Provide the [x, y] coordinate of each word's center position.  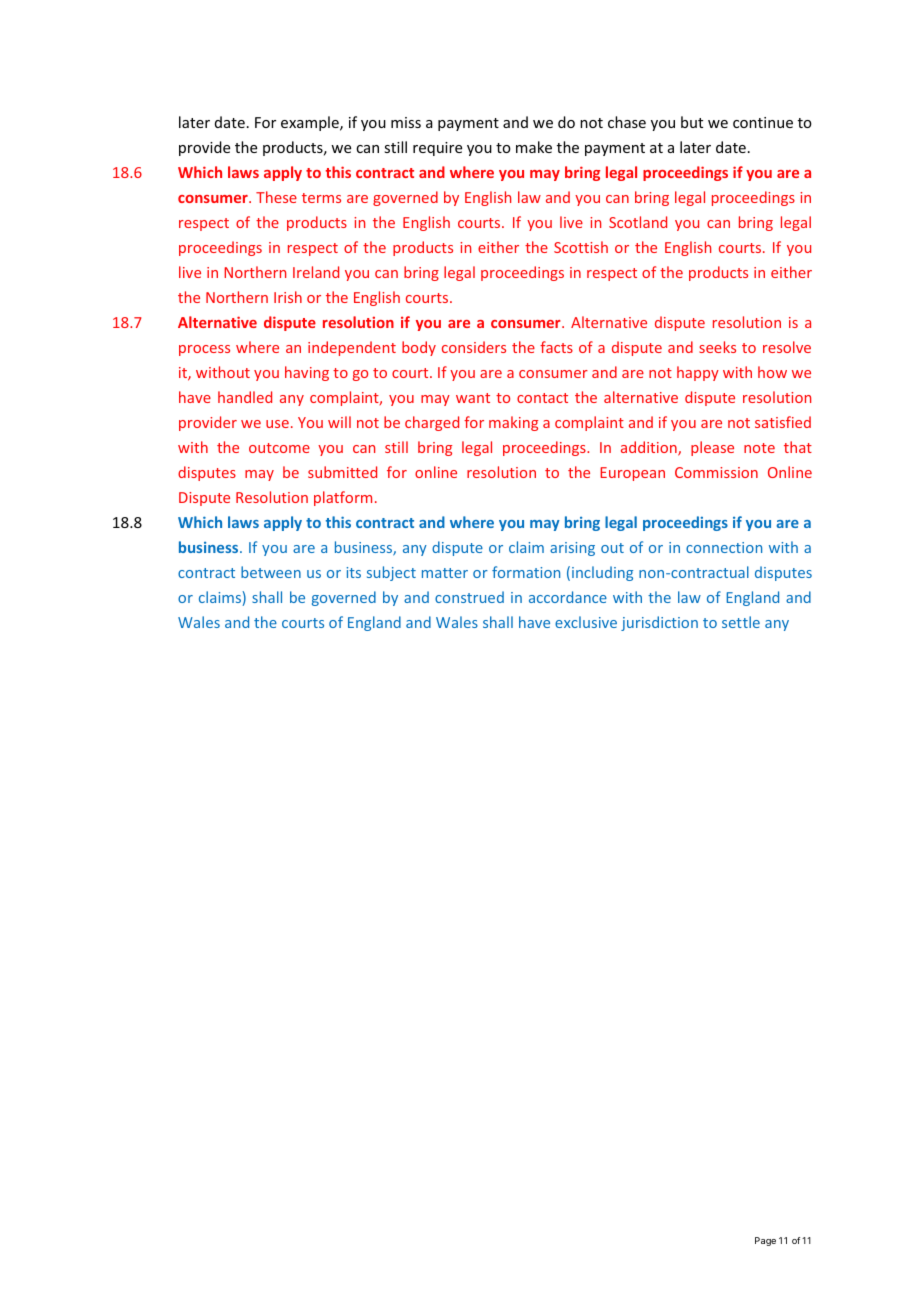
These [276, 197]
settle [741, 622]
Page [765, 1241]
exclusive [586, 622]
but [692, 122]
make [534, 147]
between [271, 572]
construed [469, 597]
